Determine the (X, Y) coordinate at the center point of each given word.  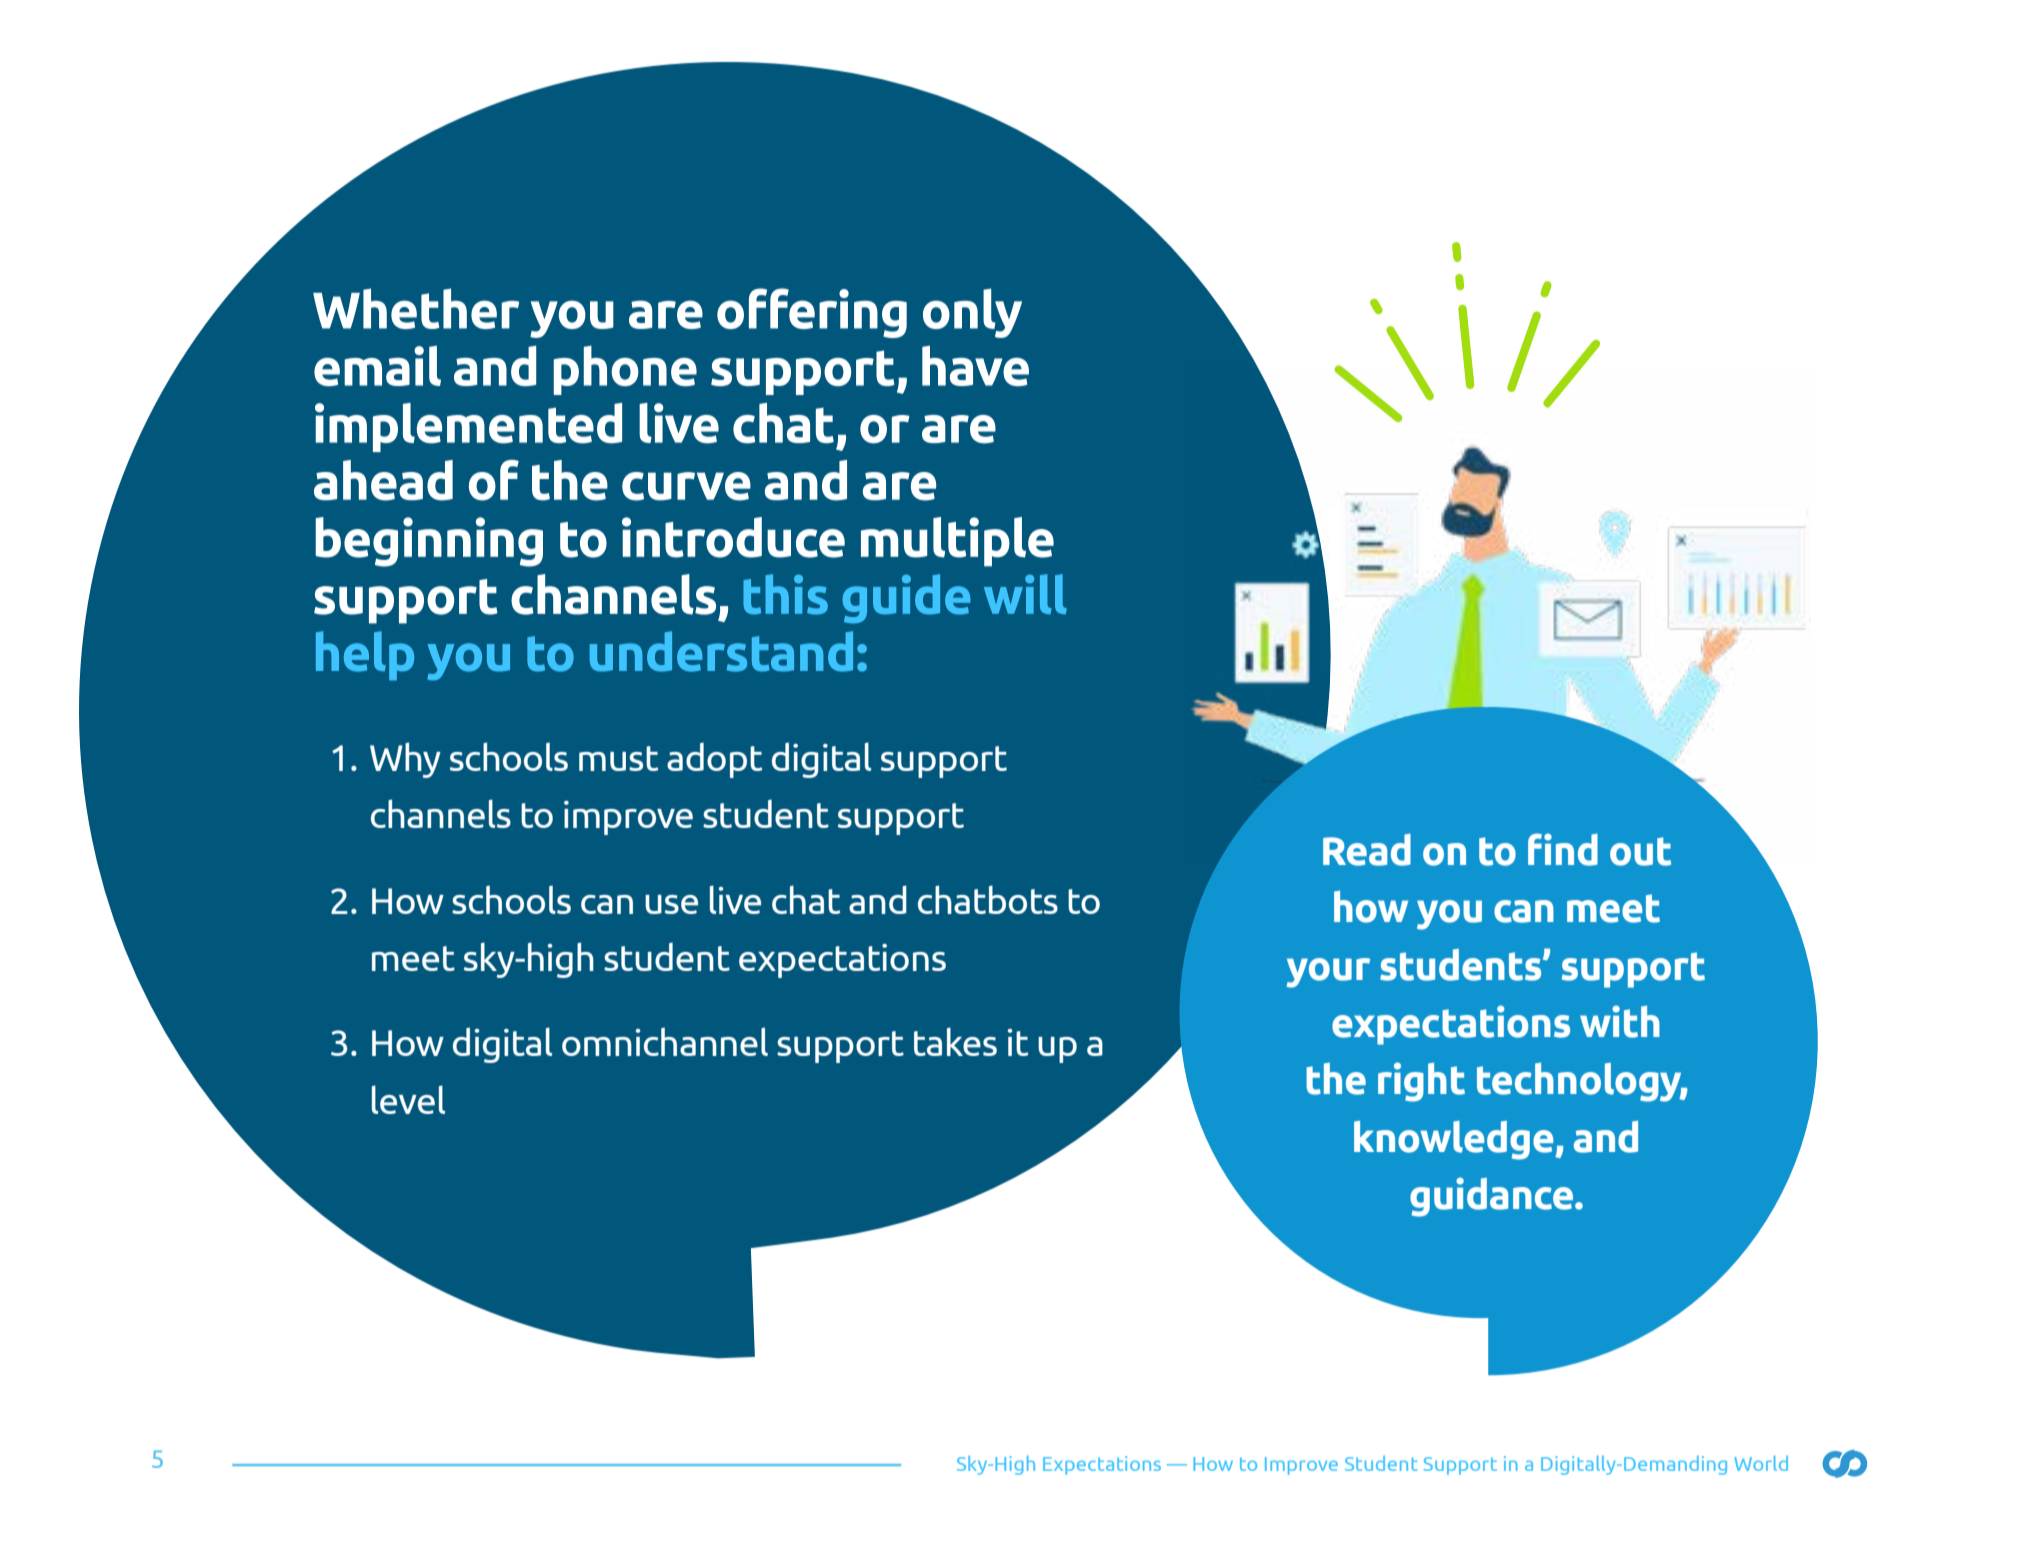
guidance (1493, 1197)
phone (625, 370)
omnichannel (665, 1041)
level (408, 1099)
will (1025, 594)
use (671, 904)
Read (1367, 850)
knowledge (1455, 1140)
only (972, 313)
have (975, 365)
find (1563, 849)
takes (955, 1041)
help (365, 656)
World (1761, 1463)
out (1640, 851)
